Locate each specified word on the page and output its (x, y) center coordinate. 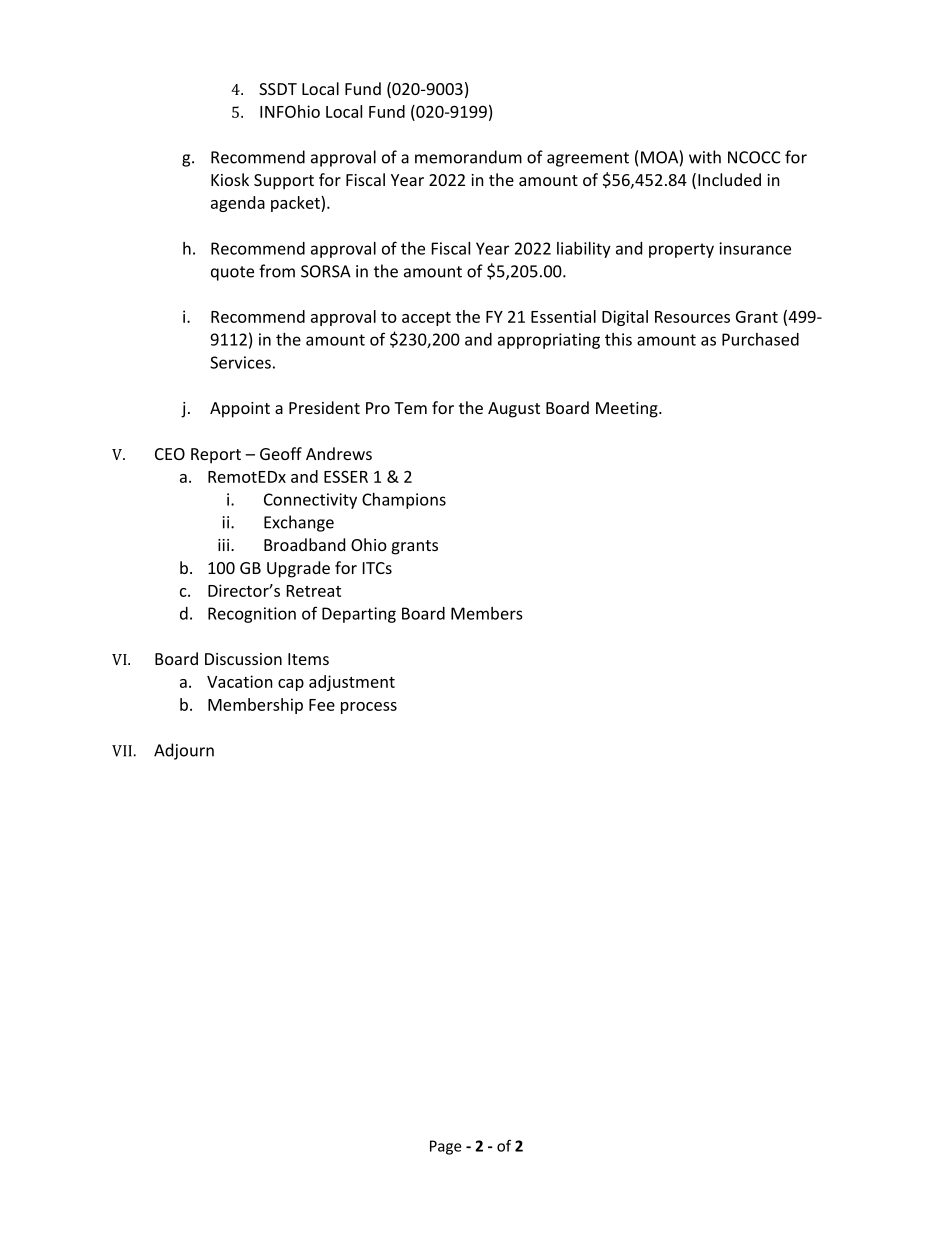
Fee (322, 705)
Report (216, 456)
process (369, 708)
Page (445, 1147)
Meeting (628, 410)
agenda (238, 204)
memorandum (468, 157)
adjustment (352, 683)
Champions (404, 501)
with (705, 157)
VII (122, 751)
